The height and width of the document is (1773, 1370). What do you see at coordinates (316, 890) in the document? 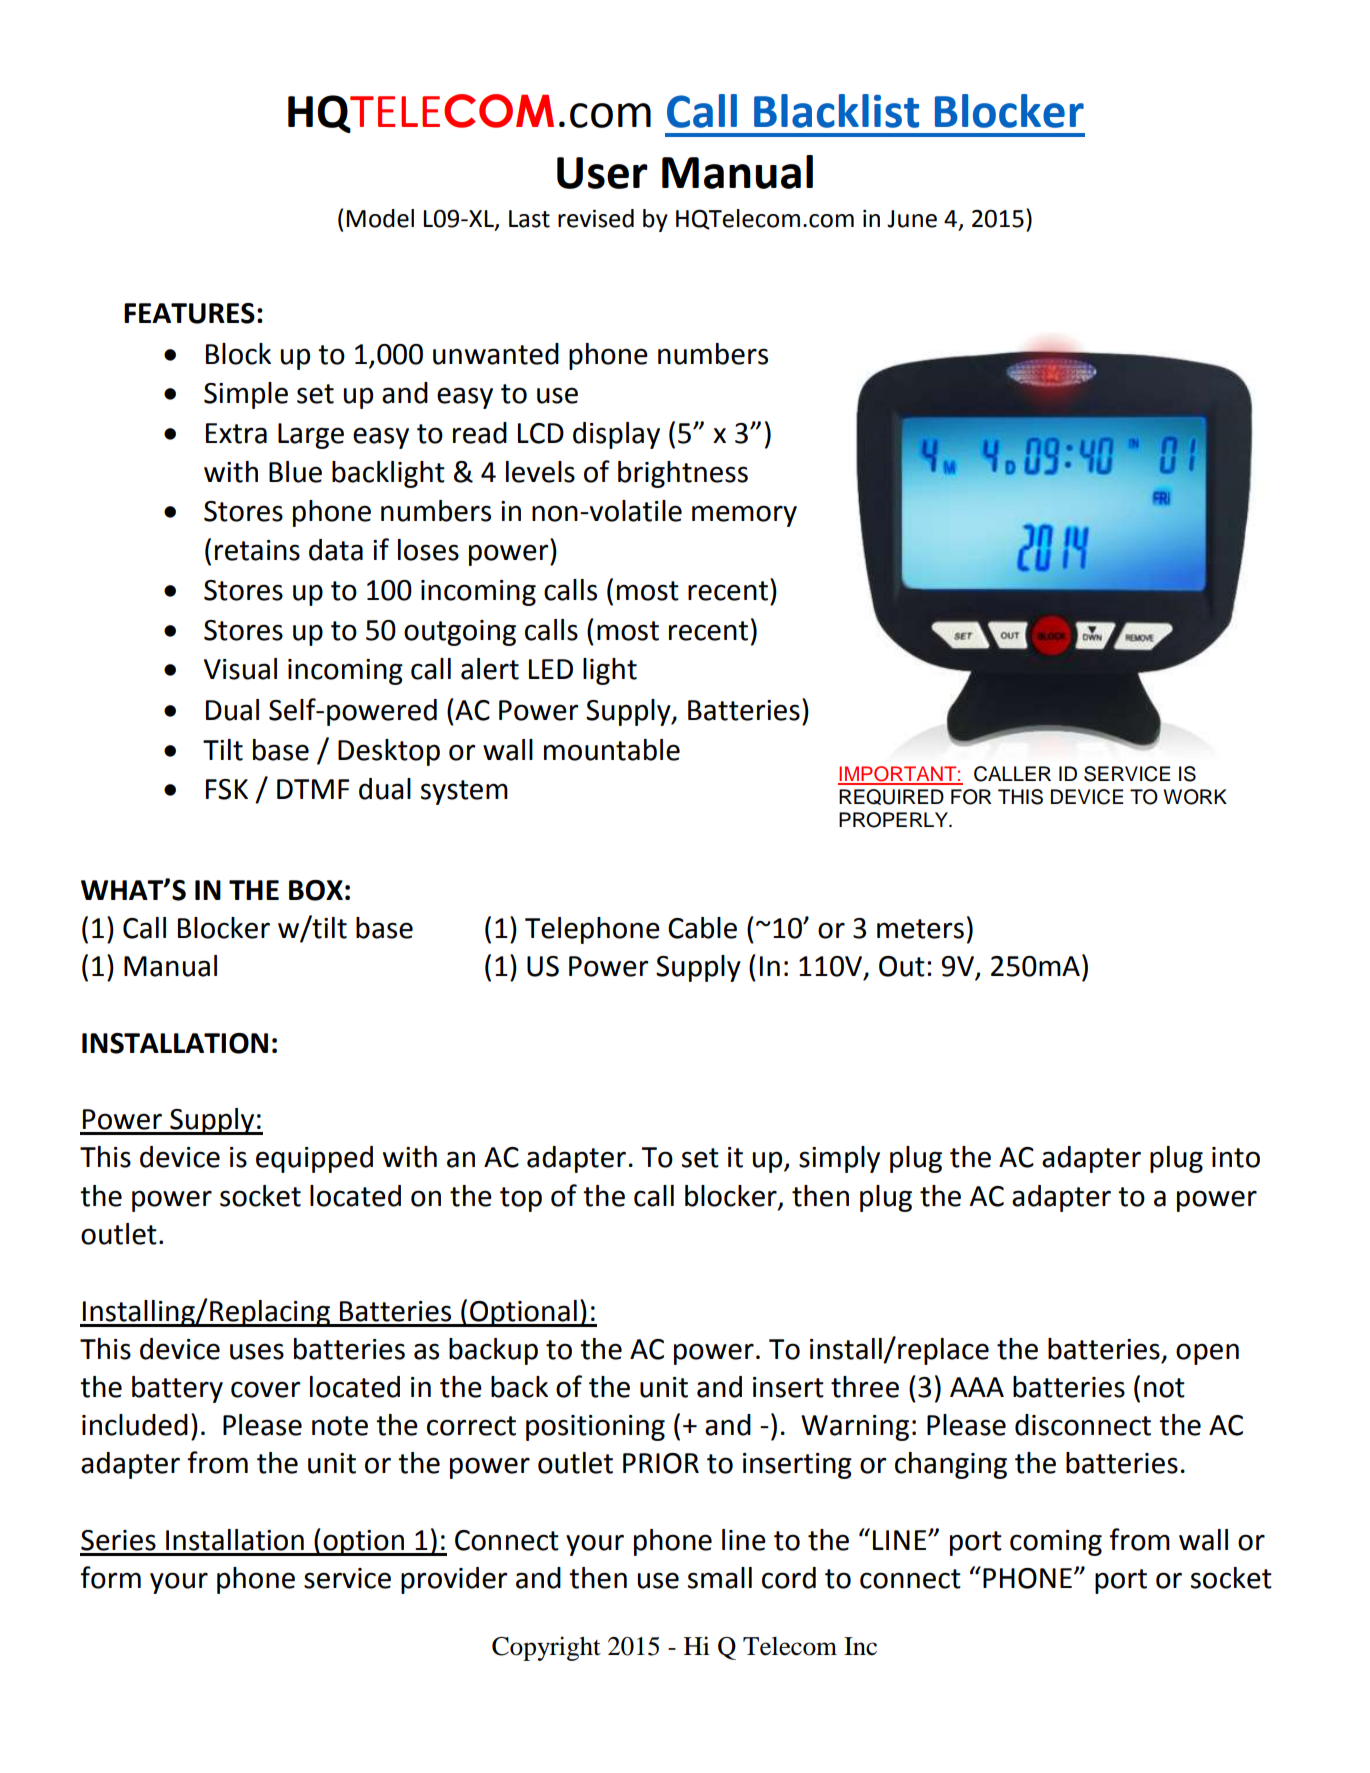
I see `BOX` at bounding box center [316, 890].
